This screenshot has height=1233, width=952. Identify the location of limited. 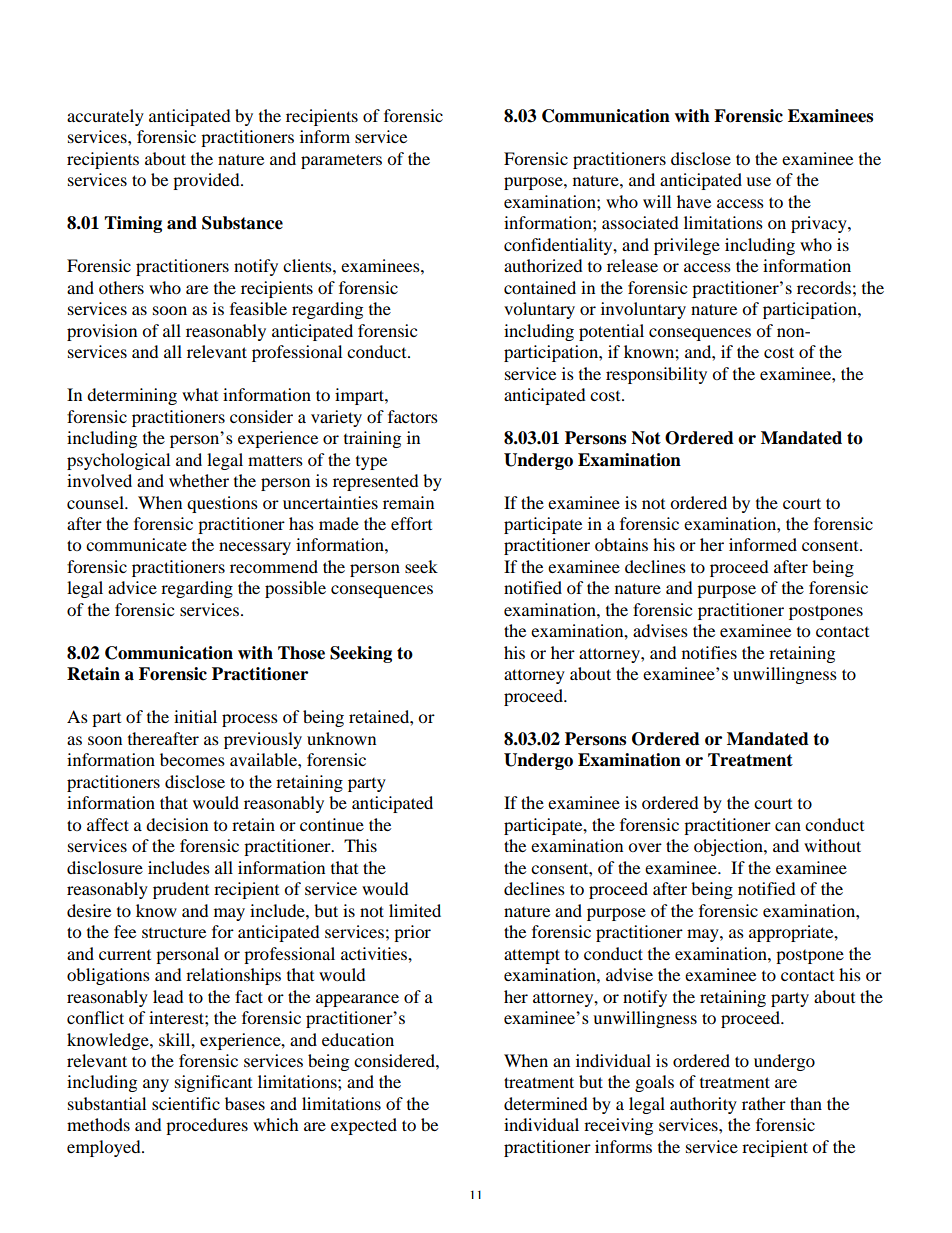
(415, 910).
